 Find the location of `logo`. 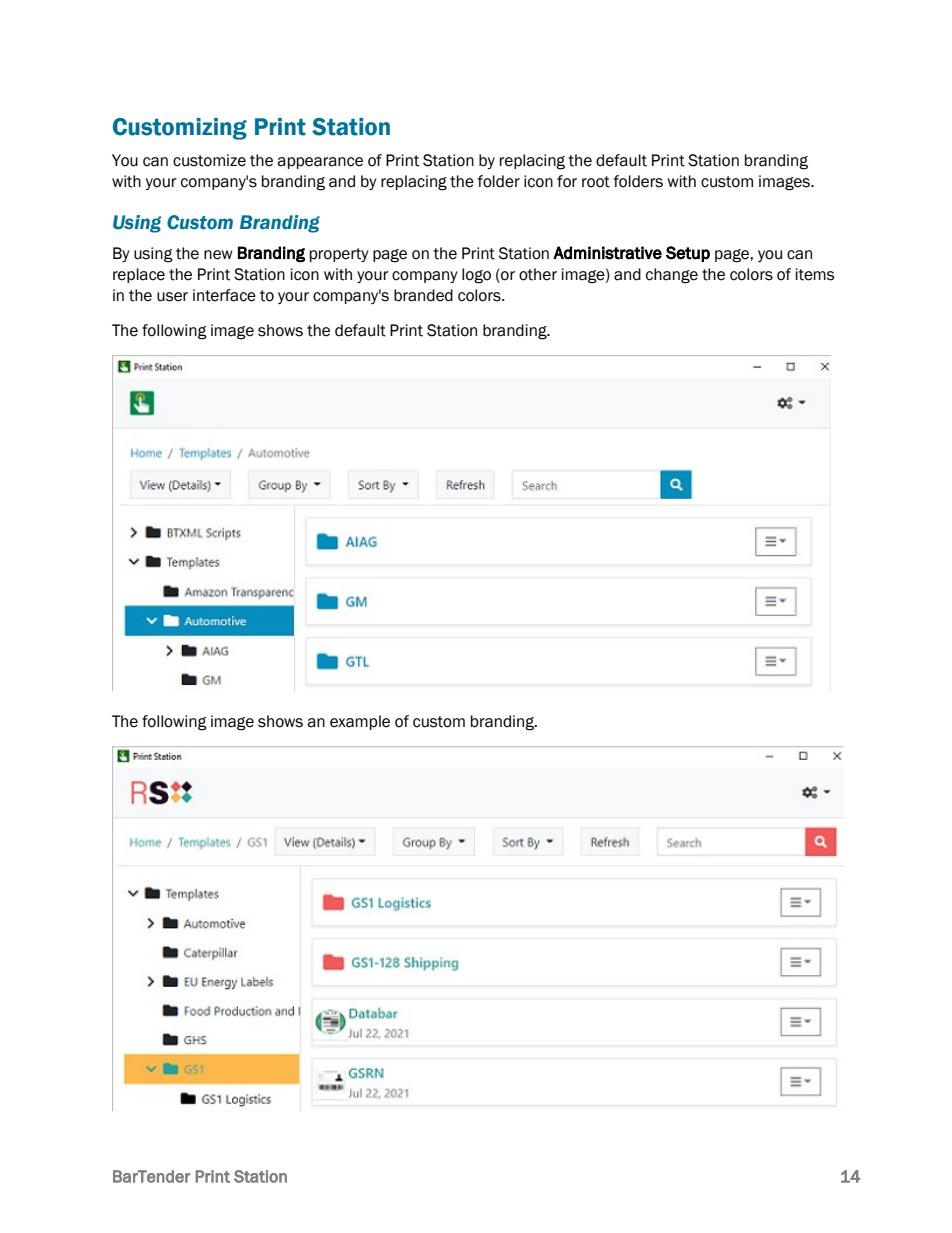

logo is located at coordinates (476, 276).
